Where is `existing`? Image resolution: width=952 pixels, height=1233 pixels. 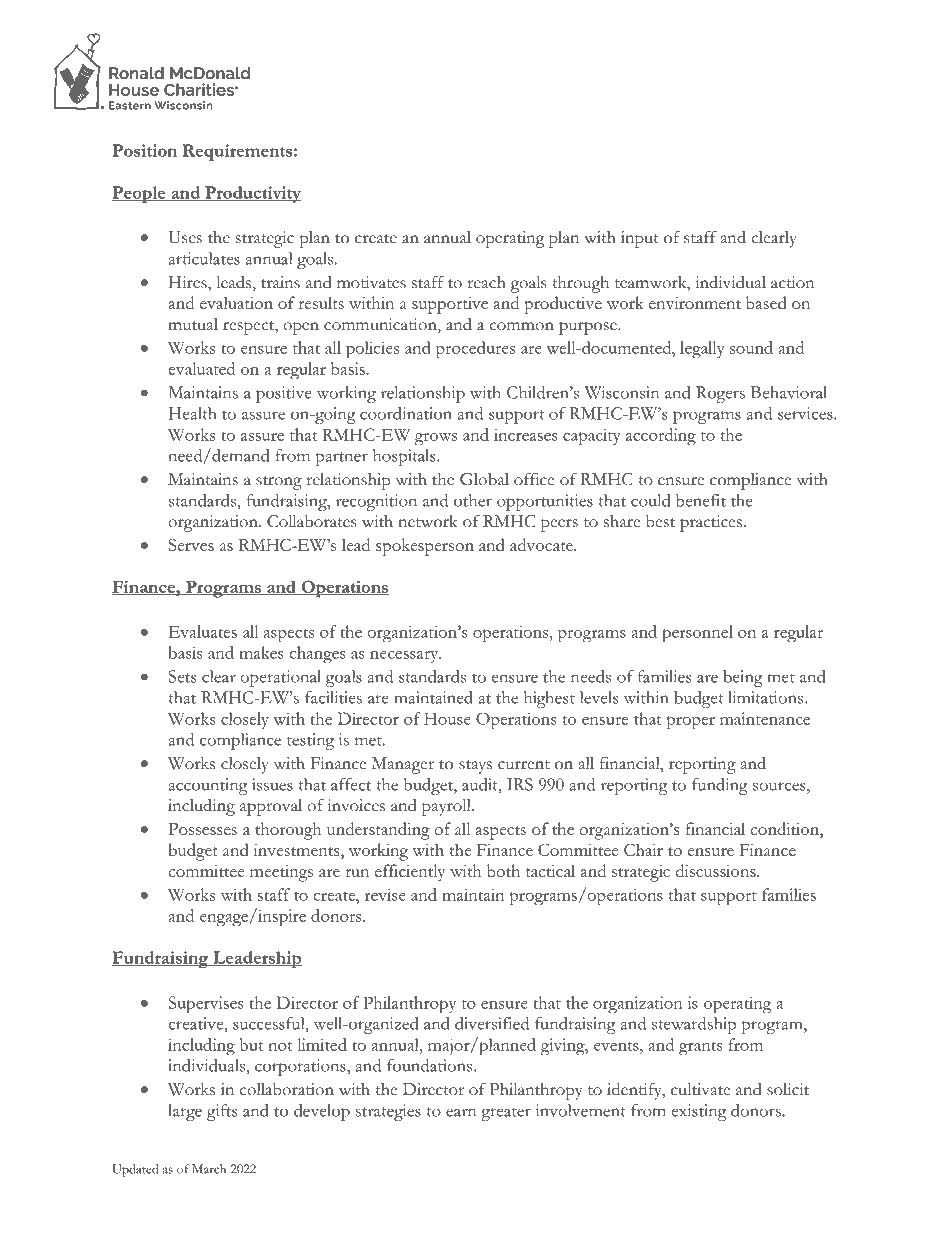 existing is located at coordinates (698, 1112).
